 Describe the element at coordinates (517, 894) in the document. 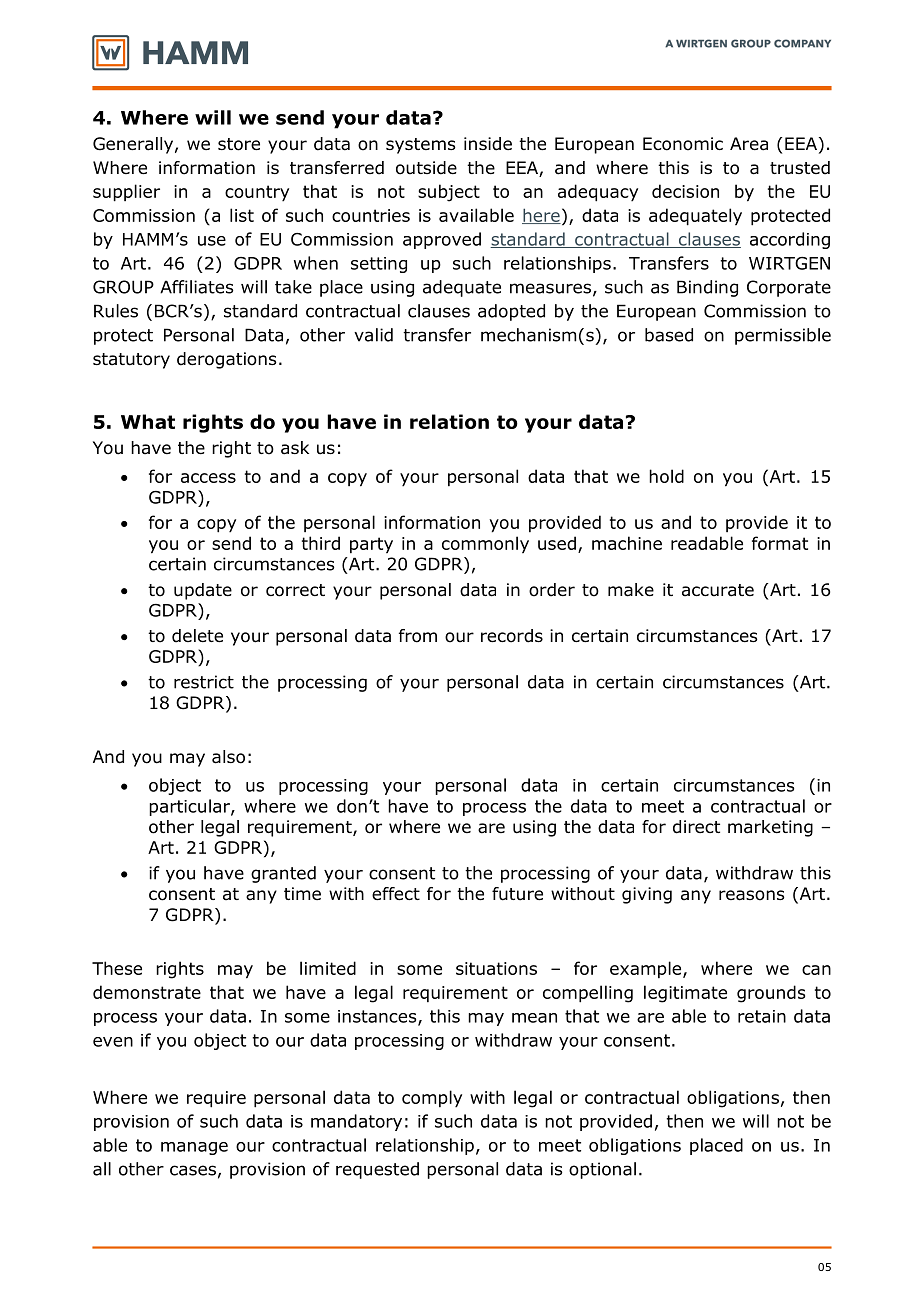

I see `future` at that location.
